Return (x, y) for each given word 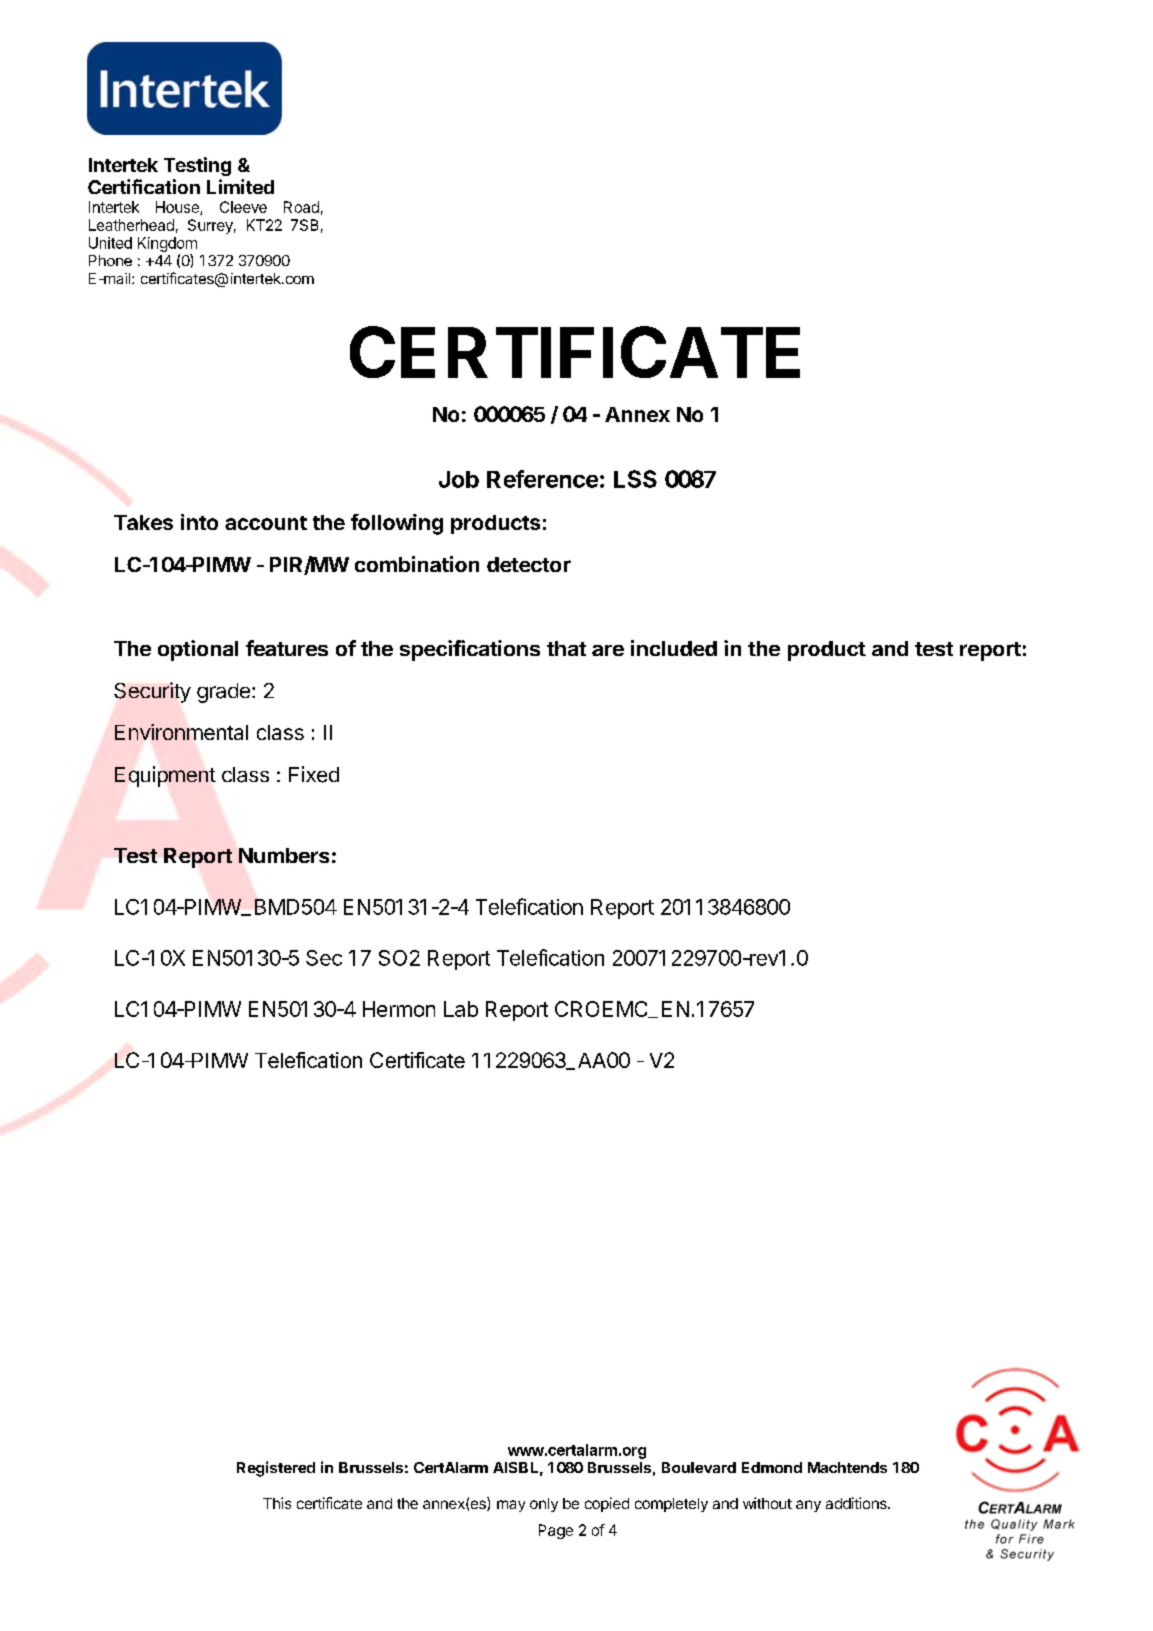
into (199, 522)
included (674, 648)
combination (417, 564)
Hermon (399, 1009)
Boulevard (699, 1467)
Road (301, 207)
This (277, 1503)
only (544, 1505)
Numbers (284, 855)
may (511, 1506)
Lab (461, 1009)
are (608, 650)
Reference (542, 479)
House (178, 208)
